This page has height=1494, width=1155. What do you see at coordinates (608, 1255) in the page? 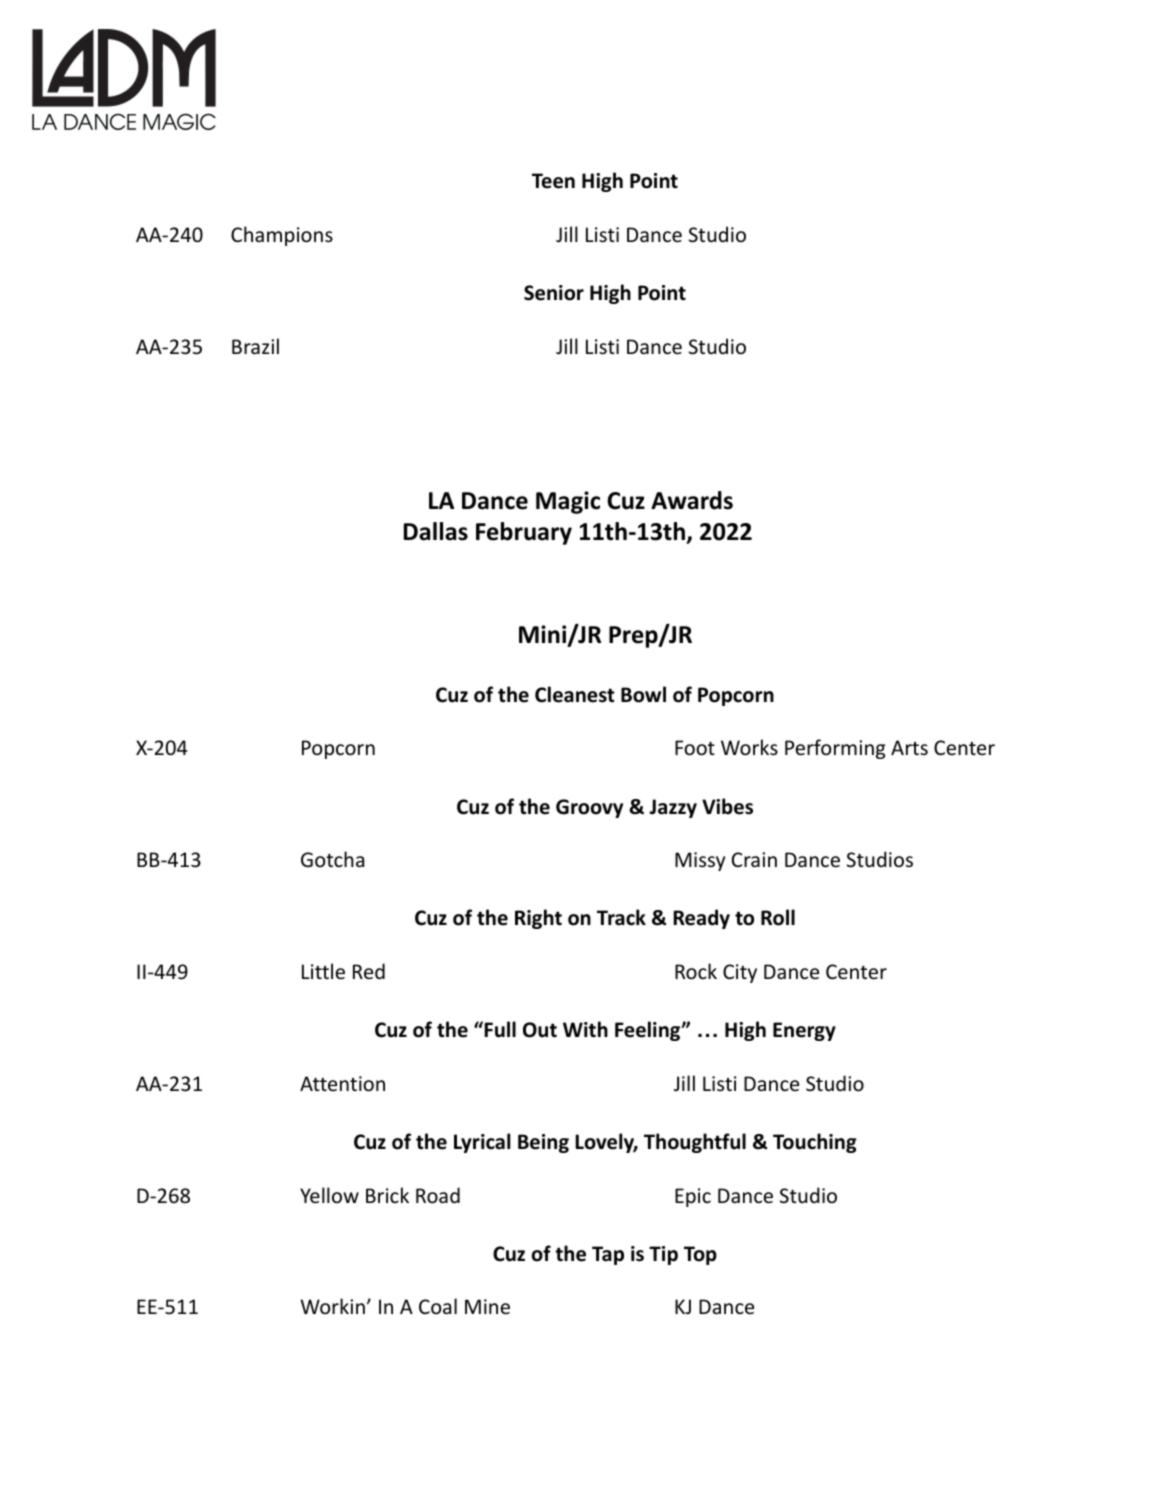
I see `Tap` at bounding box center [608, 1255].
